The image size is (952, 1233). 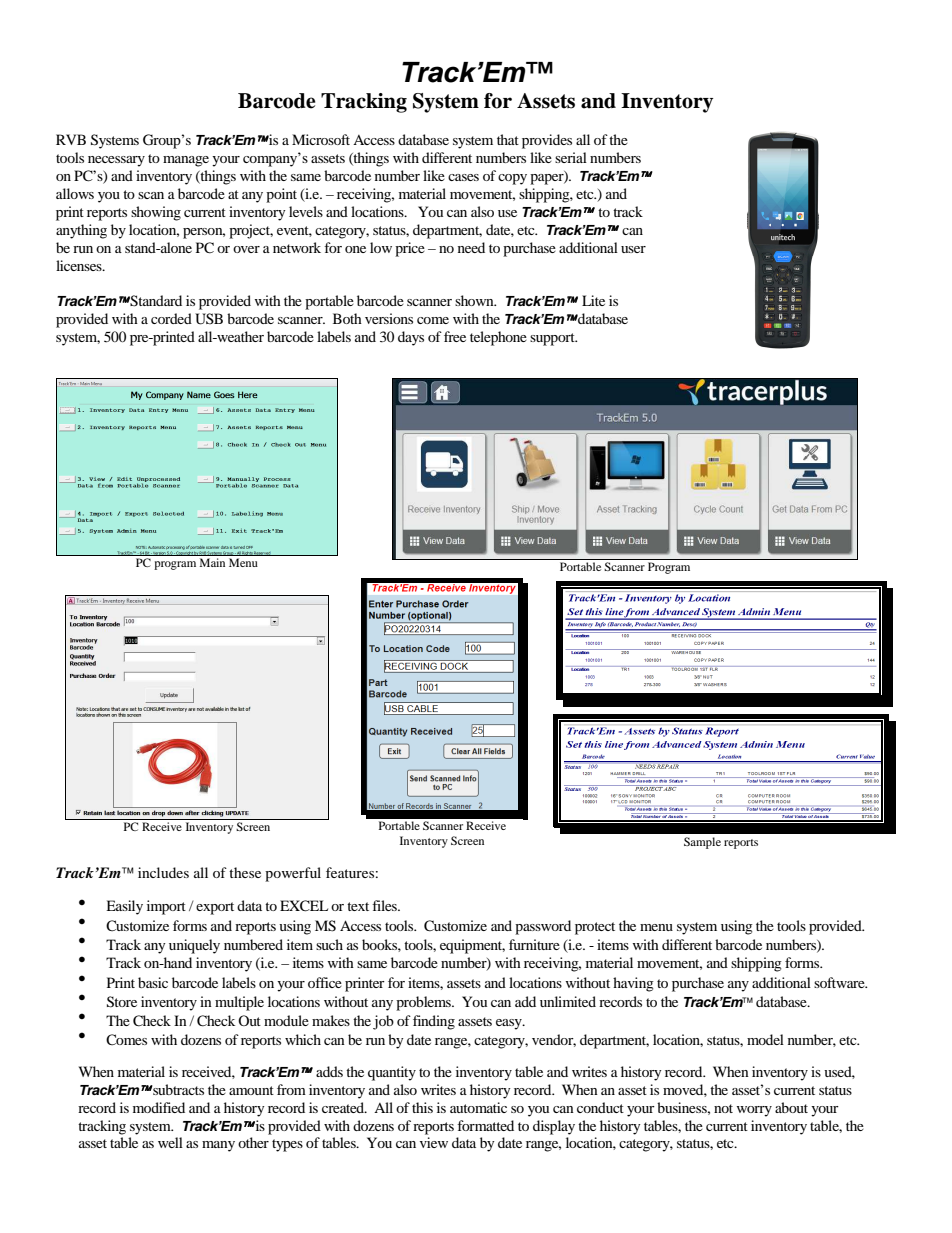 What do you see at coordinates (553, 339) in the page?
I see `support` at bounding box center [553, 339].
